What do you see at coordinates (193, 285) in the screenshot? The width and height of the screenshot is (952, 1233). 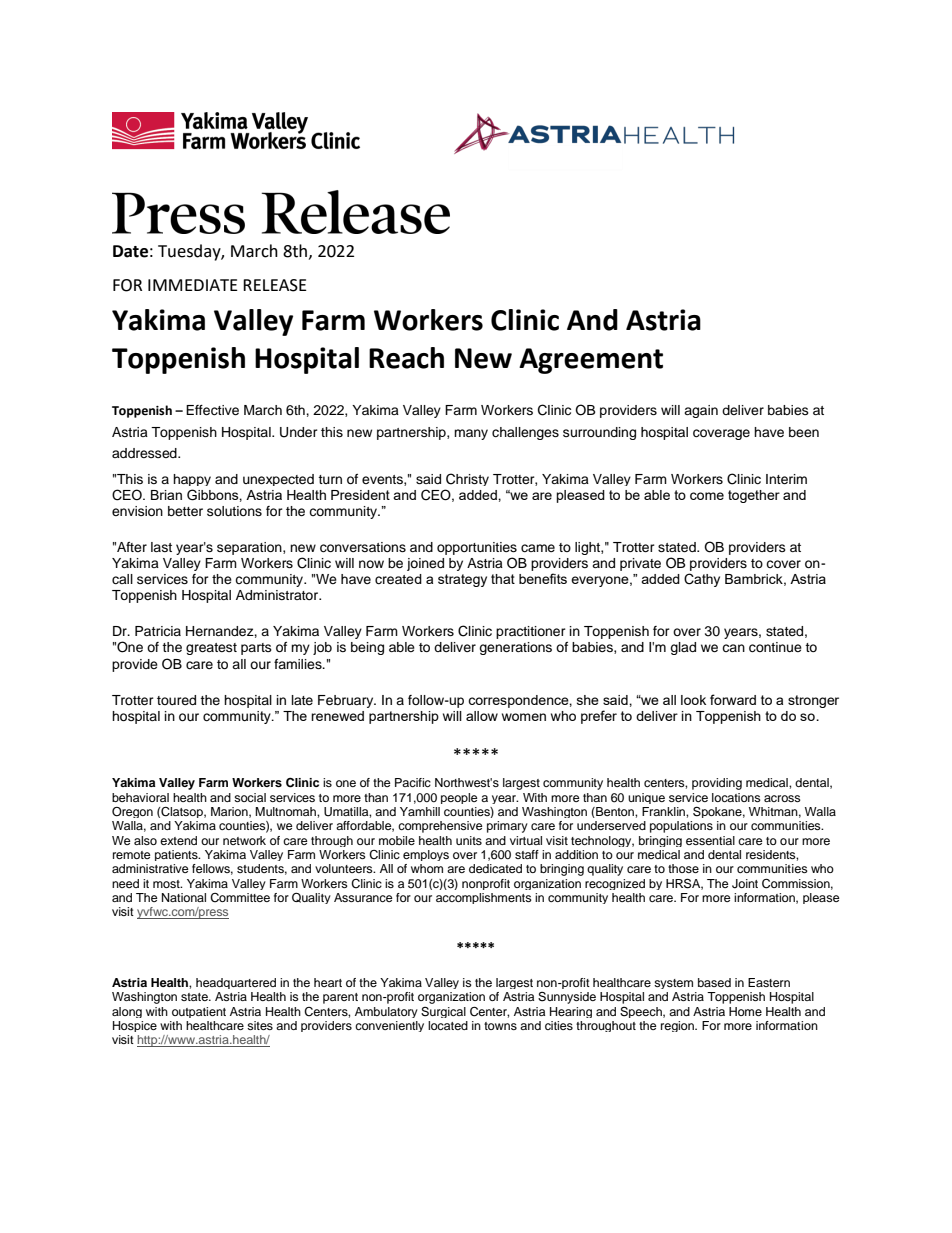 I see `IMMEDIATE` at bounding box center [193, 285].
